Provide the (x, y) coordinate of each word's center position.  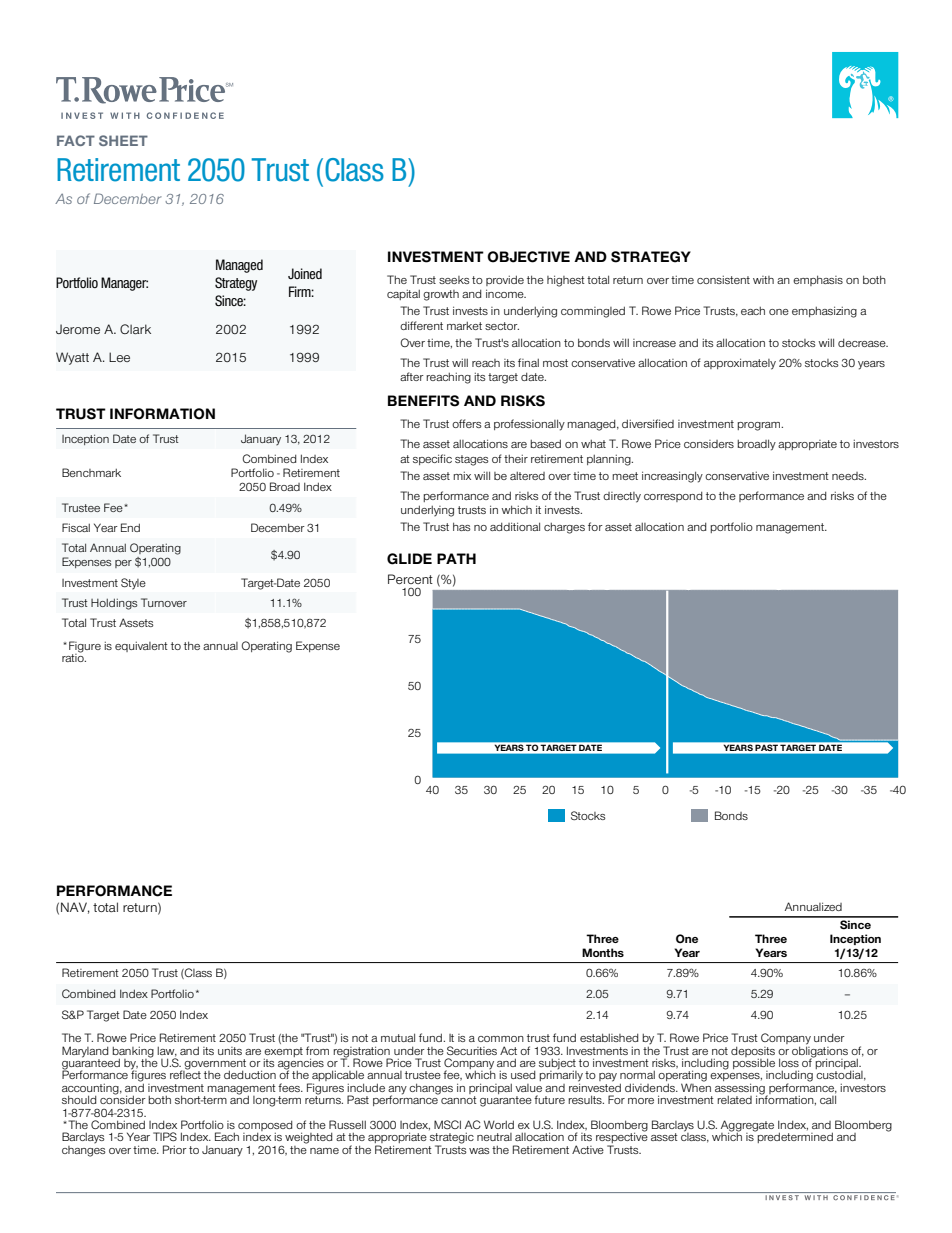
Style (133, 584)
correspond (673, 496)
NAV (75, 908)
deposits (753, 1052)
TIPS (165, 1136)
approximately (740, 364)
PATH (456, 558)
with (763, 280)
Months (603, 952)
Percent (410, 579)
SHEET (123, 140)
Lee (119, 357)
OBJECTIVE (528, 257)
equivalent (141, 646)
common (501, 1039)
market (464, 326)
